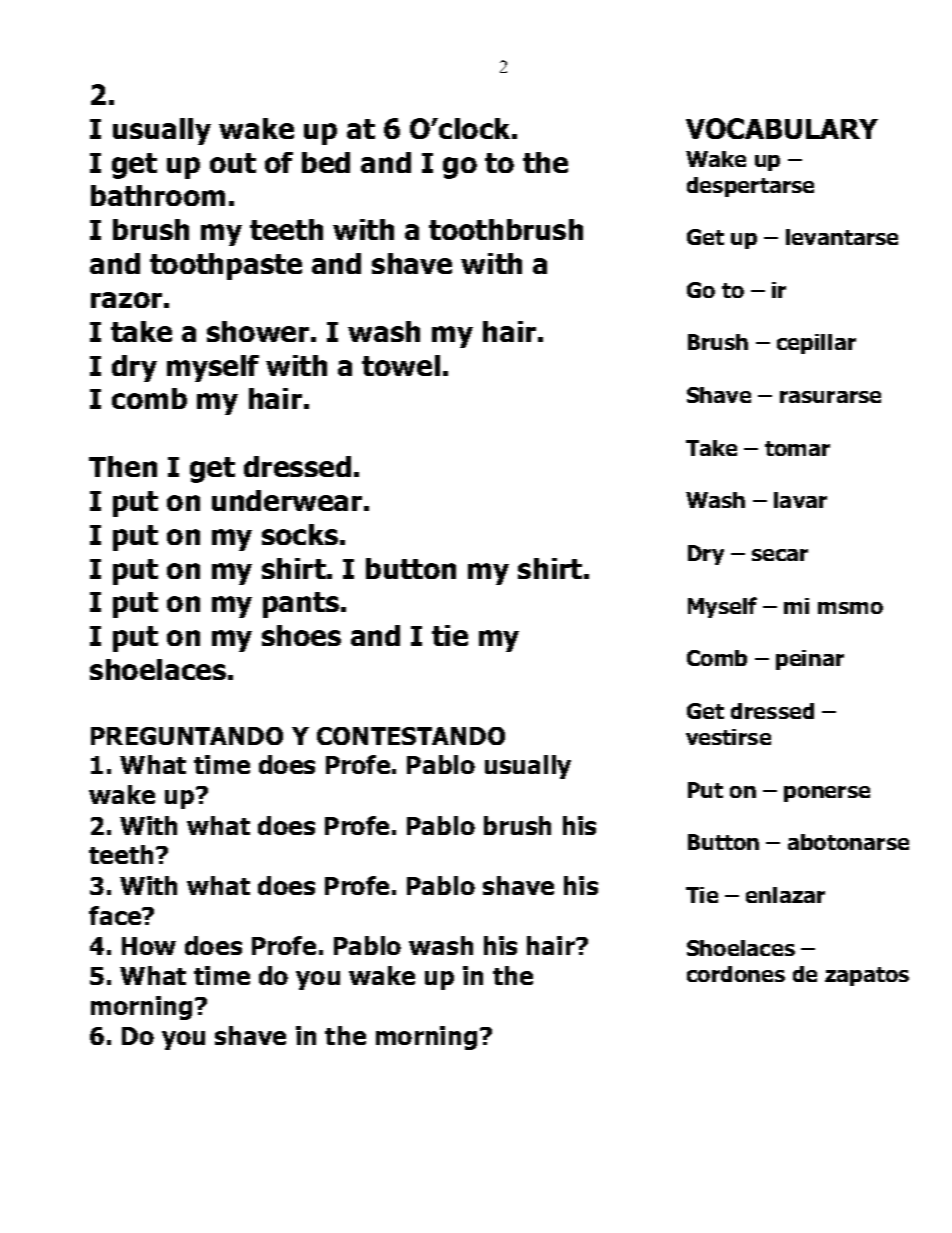 This page has height=1233, width=952. Describe the element at coordinates (123, 466) in the page. I see `Then` at that location.
